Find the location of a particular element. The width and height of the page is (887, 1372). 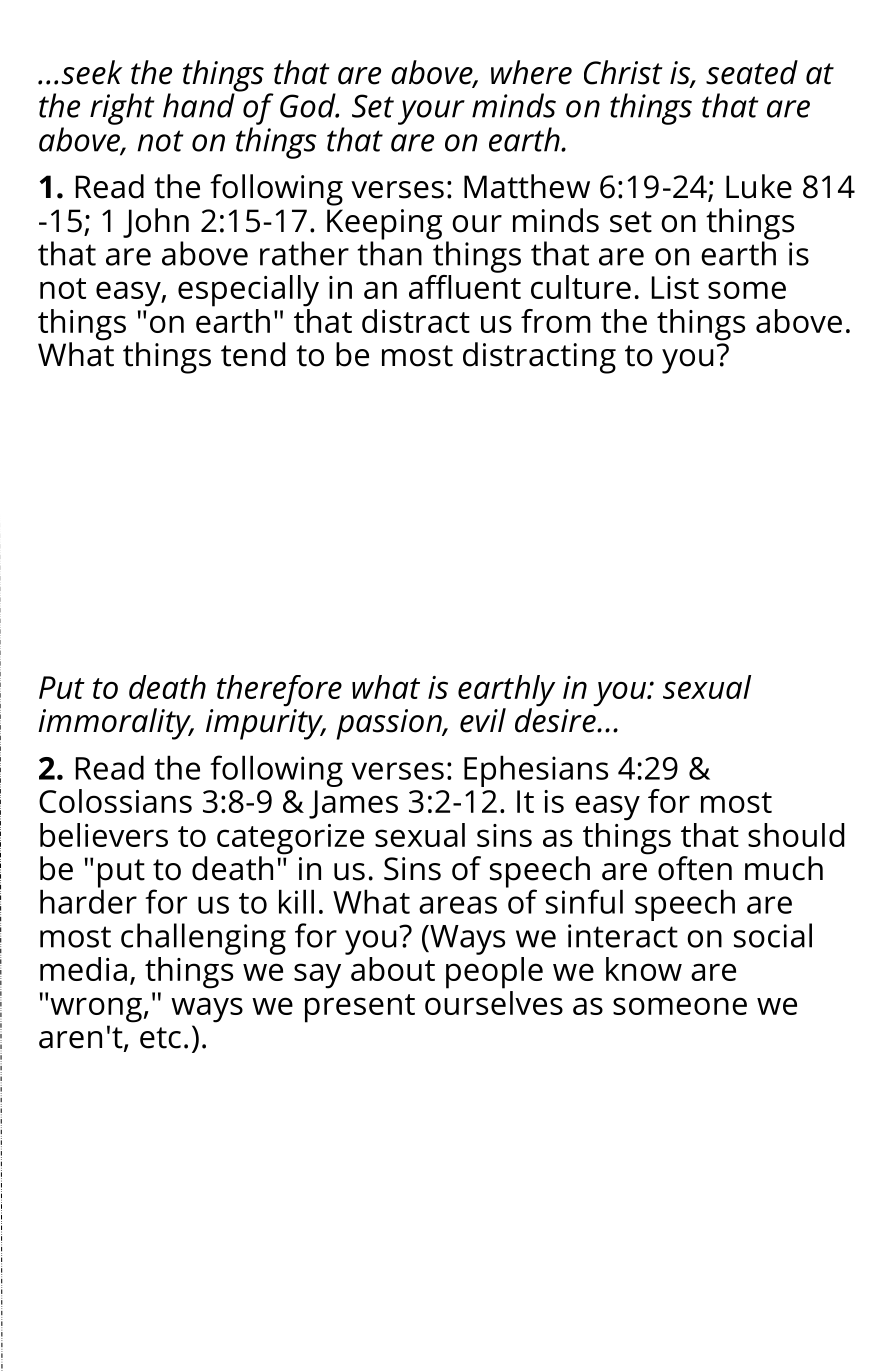

desire is located at coordinates (556, 719).
